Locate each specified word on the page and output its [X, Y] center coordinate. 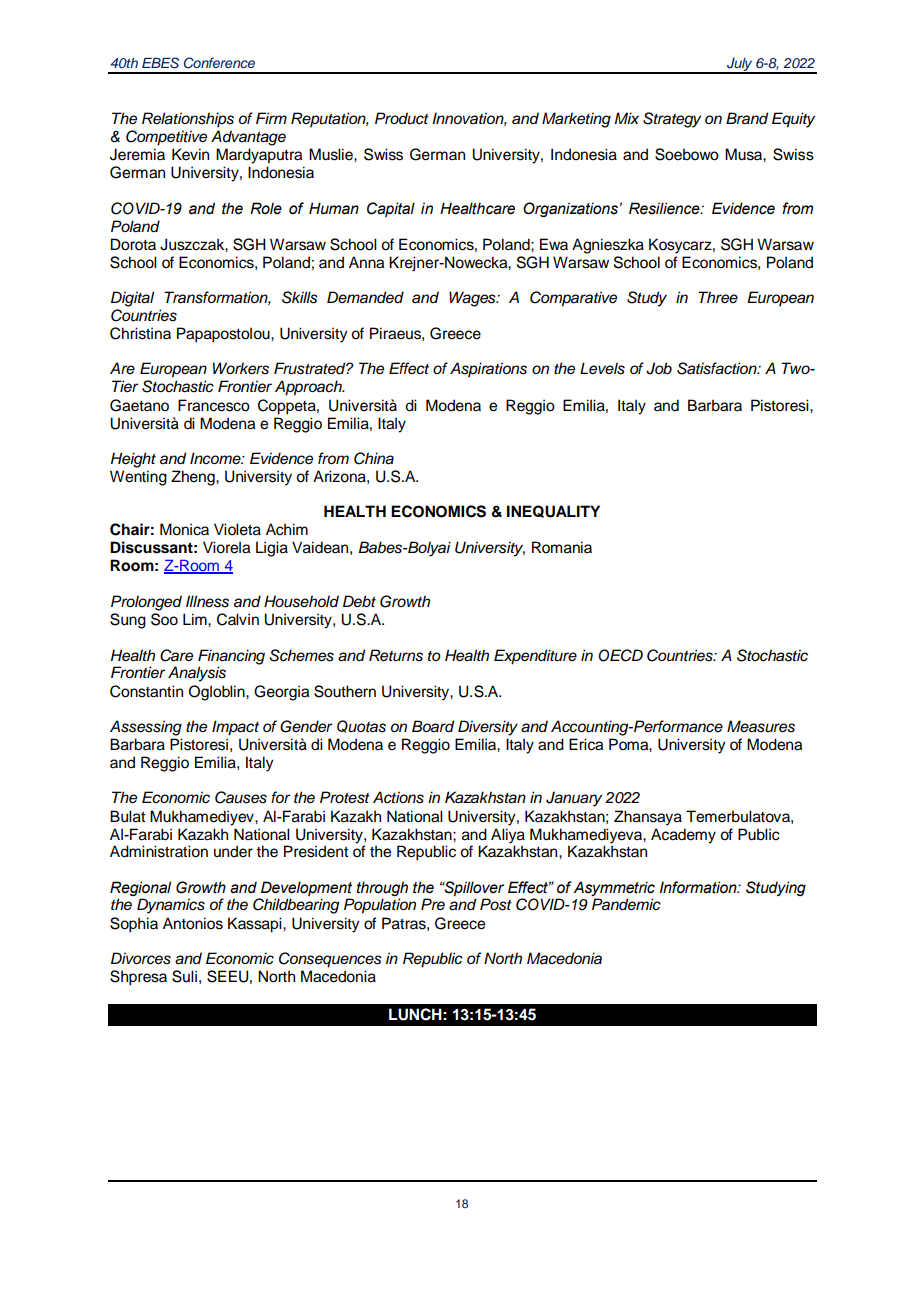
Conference [219, 62]
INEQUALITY [553, 511]
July [740, 65]
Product [402, 118]
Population [380, 906]
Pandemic [626, 904]
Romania [562, 547]
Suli [184, 976]
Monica [184, 529]
